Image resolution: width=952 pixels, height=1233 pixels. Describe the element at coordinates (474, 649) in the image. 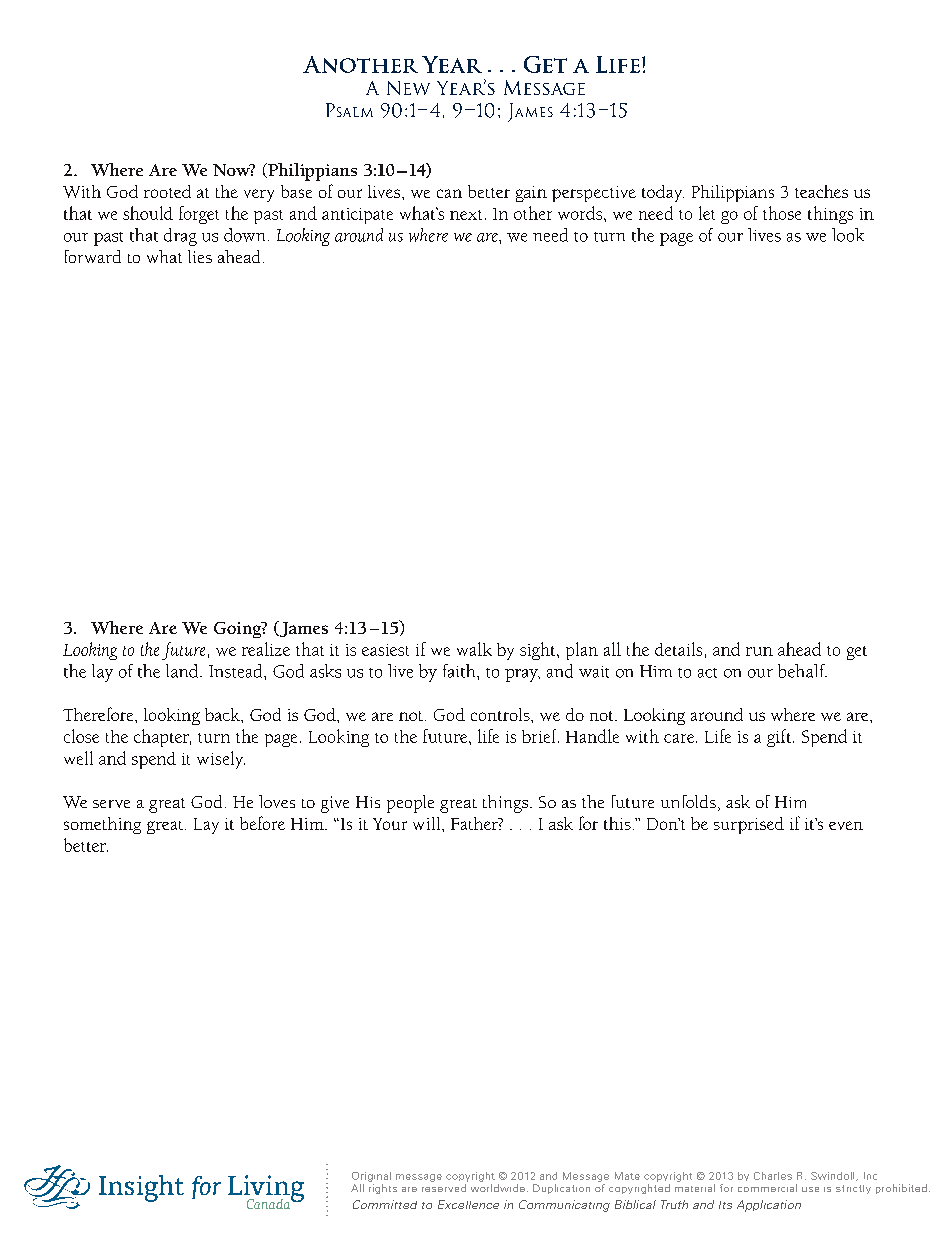

I see `walk` at that location.
